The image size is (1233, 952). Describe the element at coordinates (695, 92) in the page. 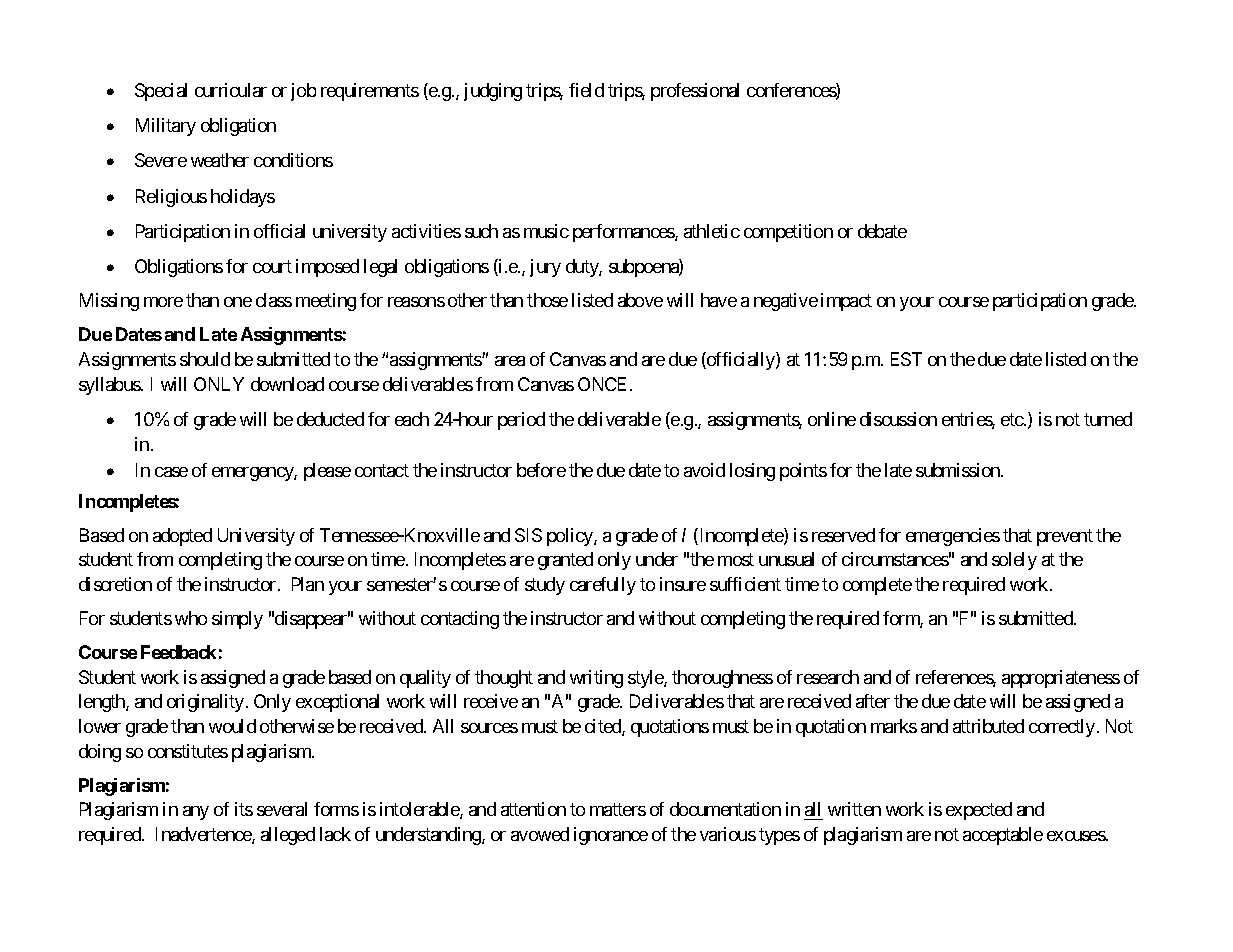

I see `professional` at that location.
